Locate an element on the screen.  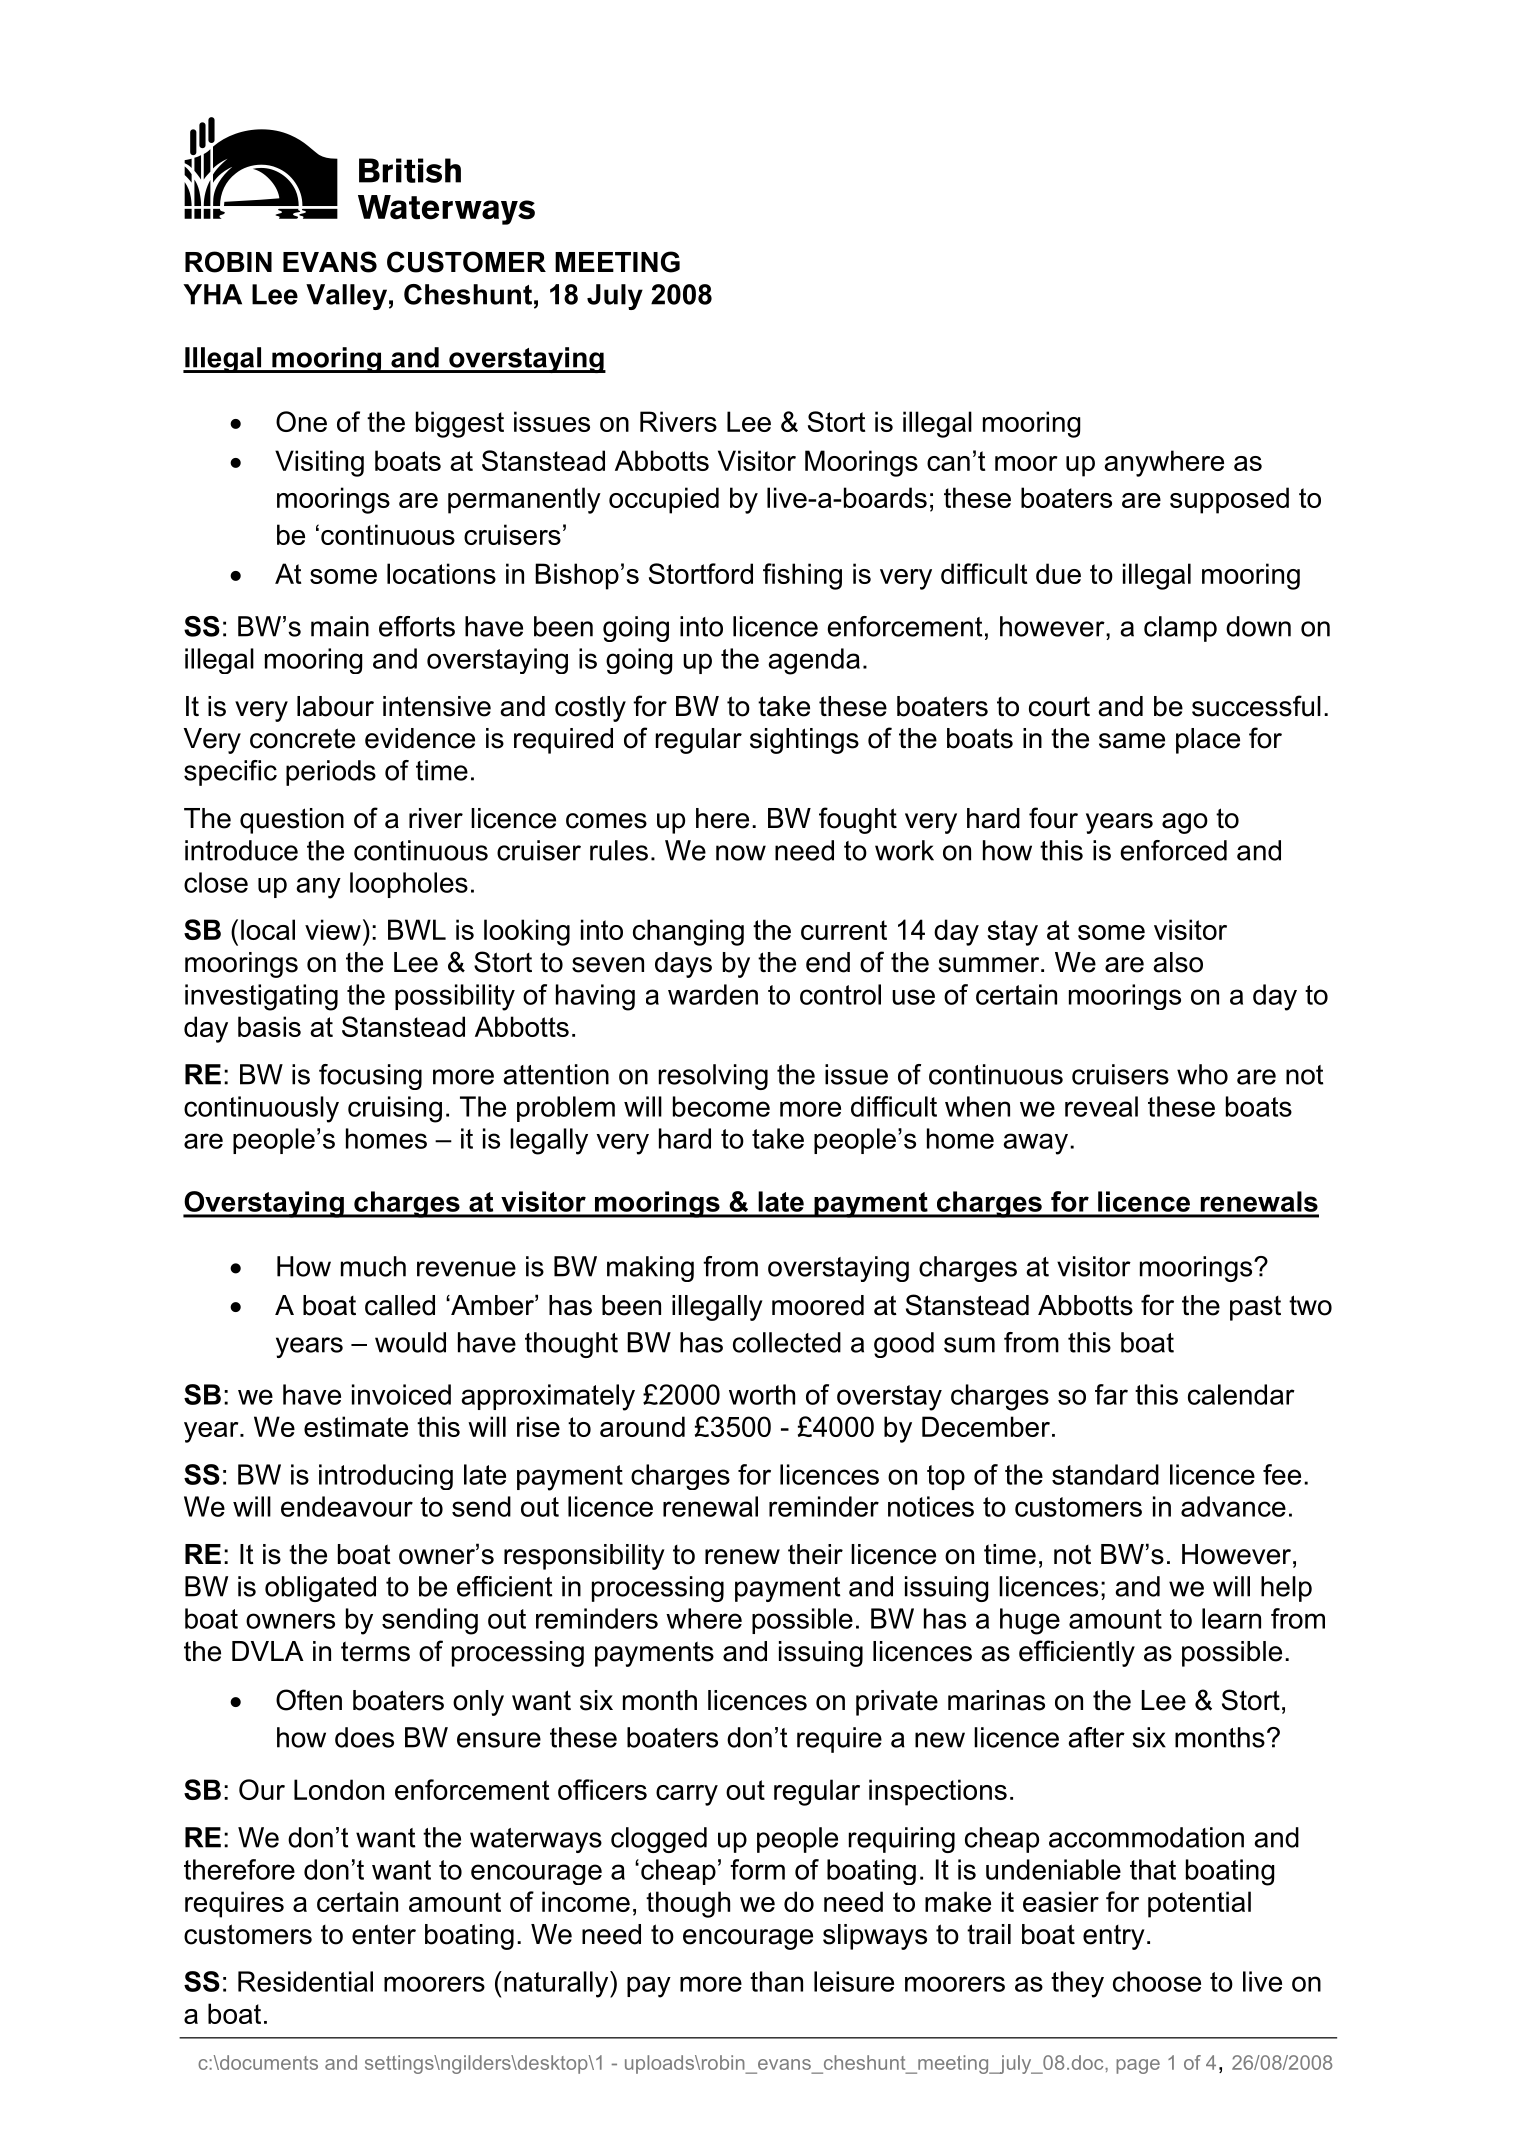
who is located at coordinates (1202, 1074).
